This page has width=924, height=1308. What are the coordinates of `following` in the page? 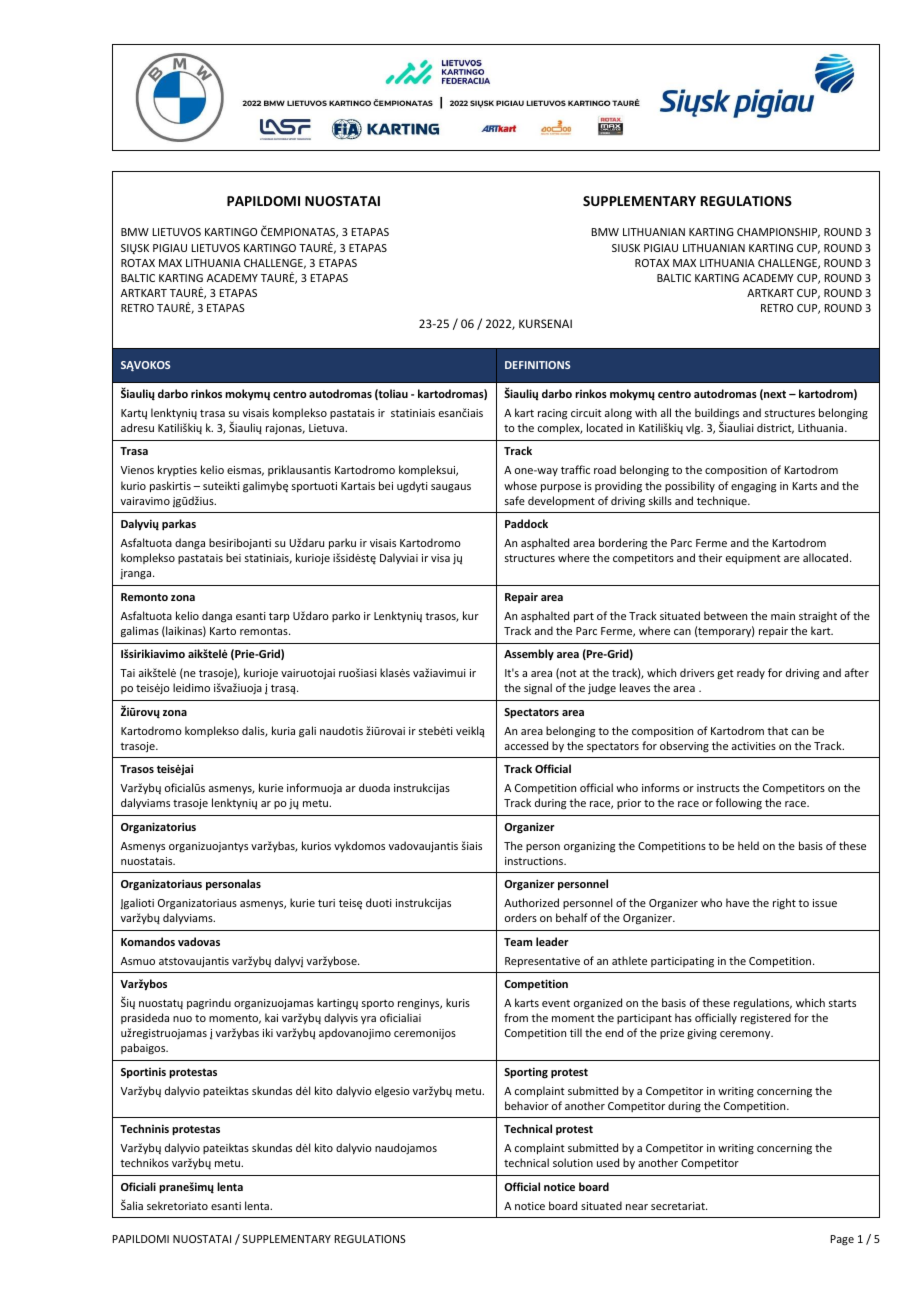 It's located at (738, 803).
